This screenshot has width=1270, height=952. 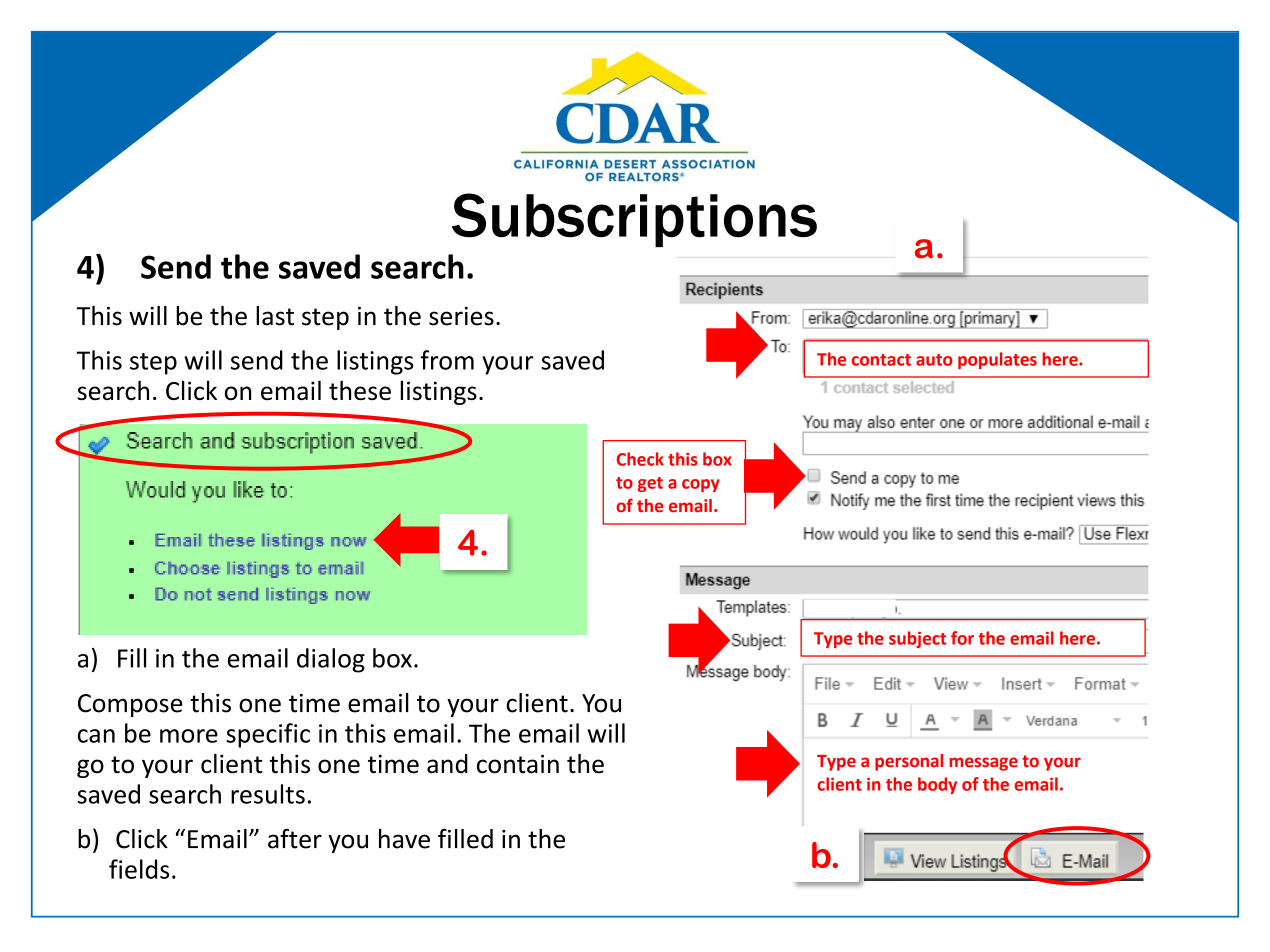 What do you see at coordinates (331, 660) in the screenshot?
I see `dialog` at bounding box center [331, 660].
